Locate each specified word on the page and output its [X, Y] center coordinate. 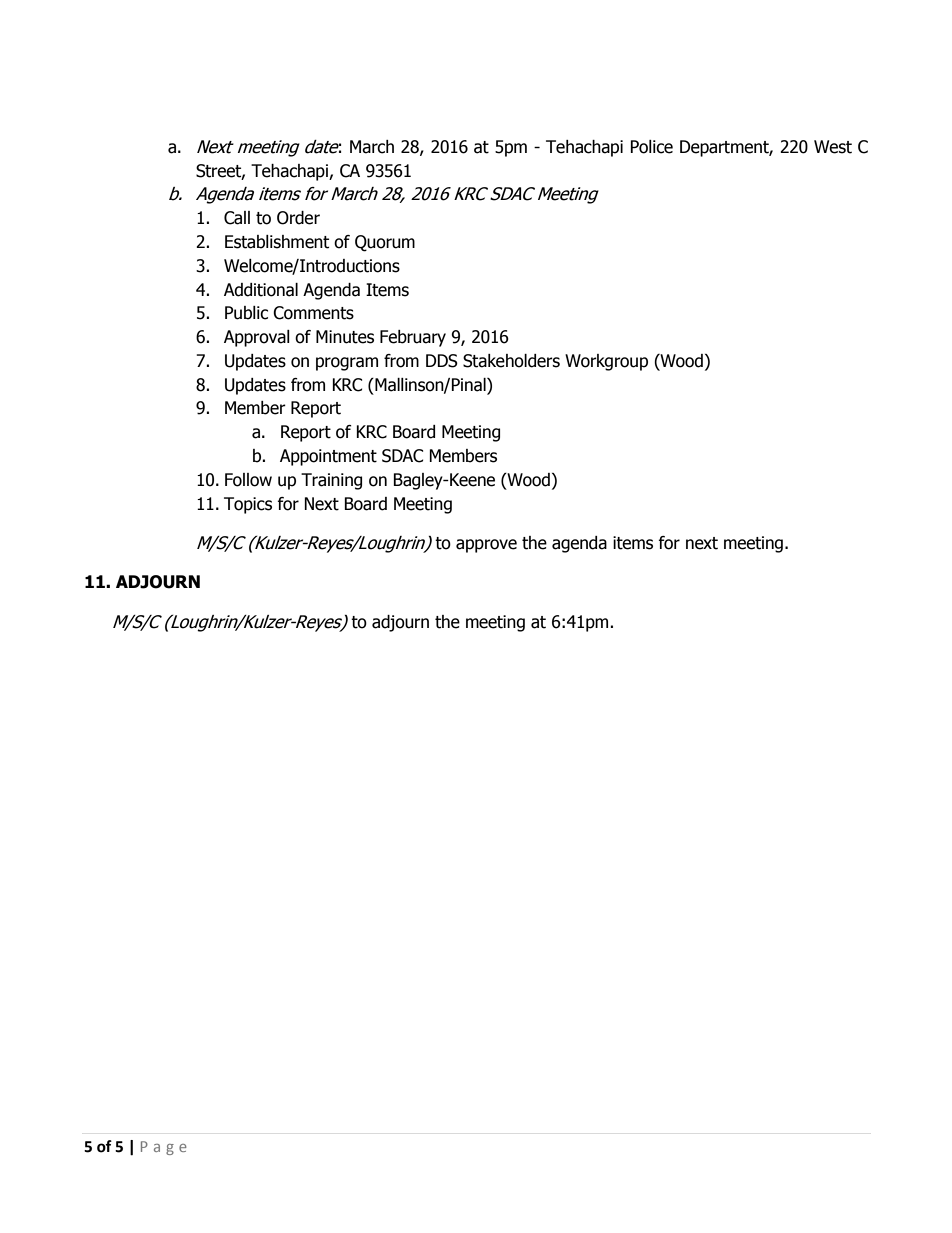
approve [486, 546]
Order [298, 218]
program [347, 364]
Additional [261, 290]
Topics [248, 505]
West [833, 147]
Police [651, 147]
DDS [442, 361]
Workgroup [606, 362]
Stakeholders [511, 361]
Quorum [385, 243]
